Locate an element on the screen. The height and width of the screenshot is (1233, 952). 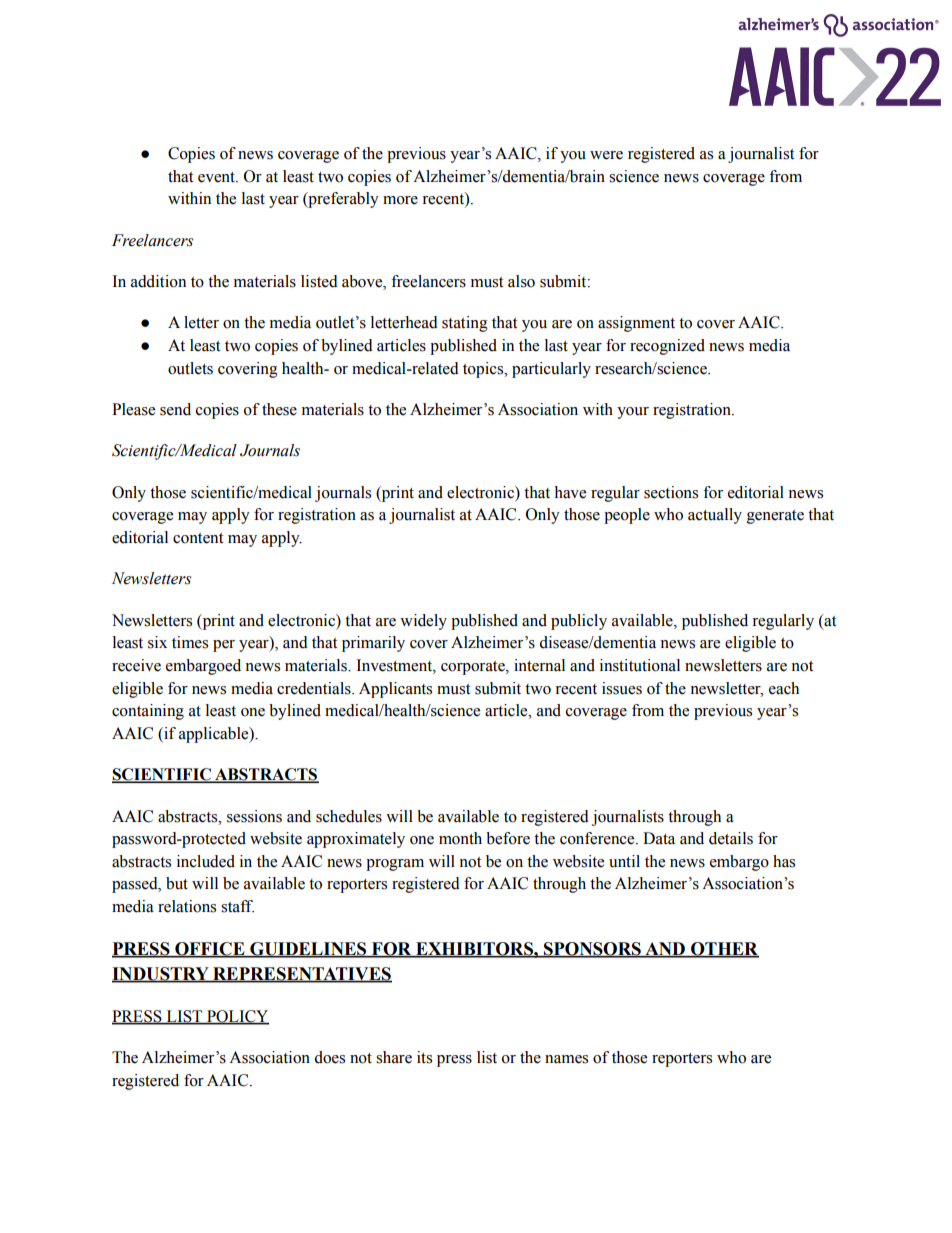
have is located at coordinates (570, 492).
